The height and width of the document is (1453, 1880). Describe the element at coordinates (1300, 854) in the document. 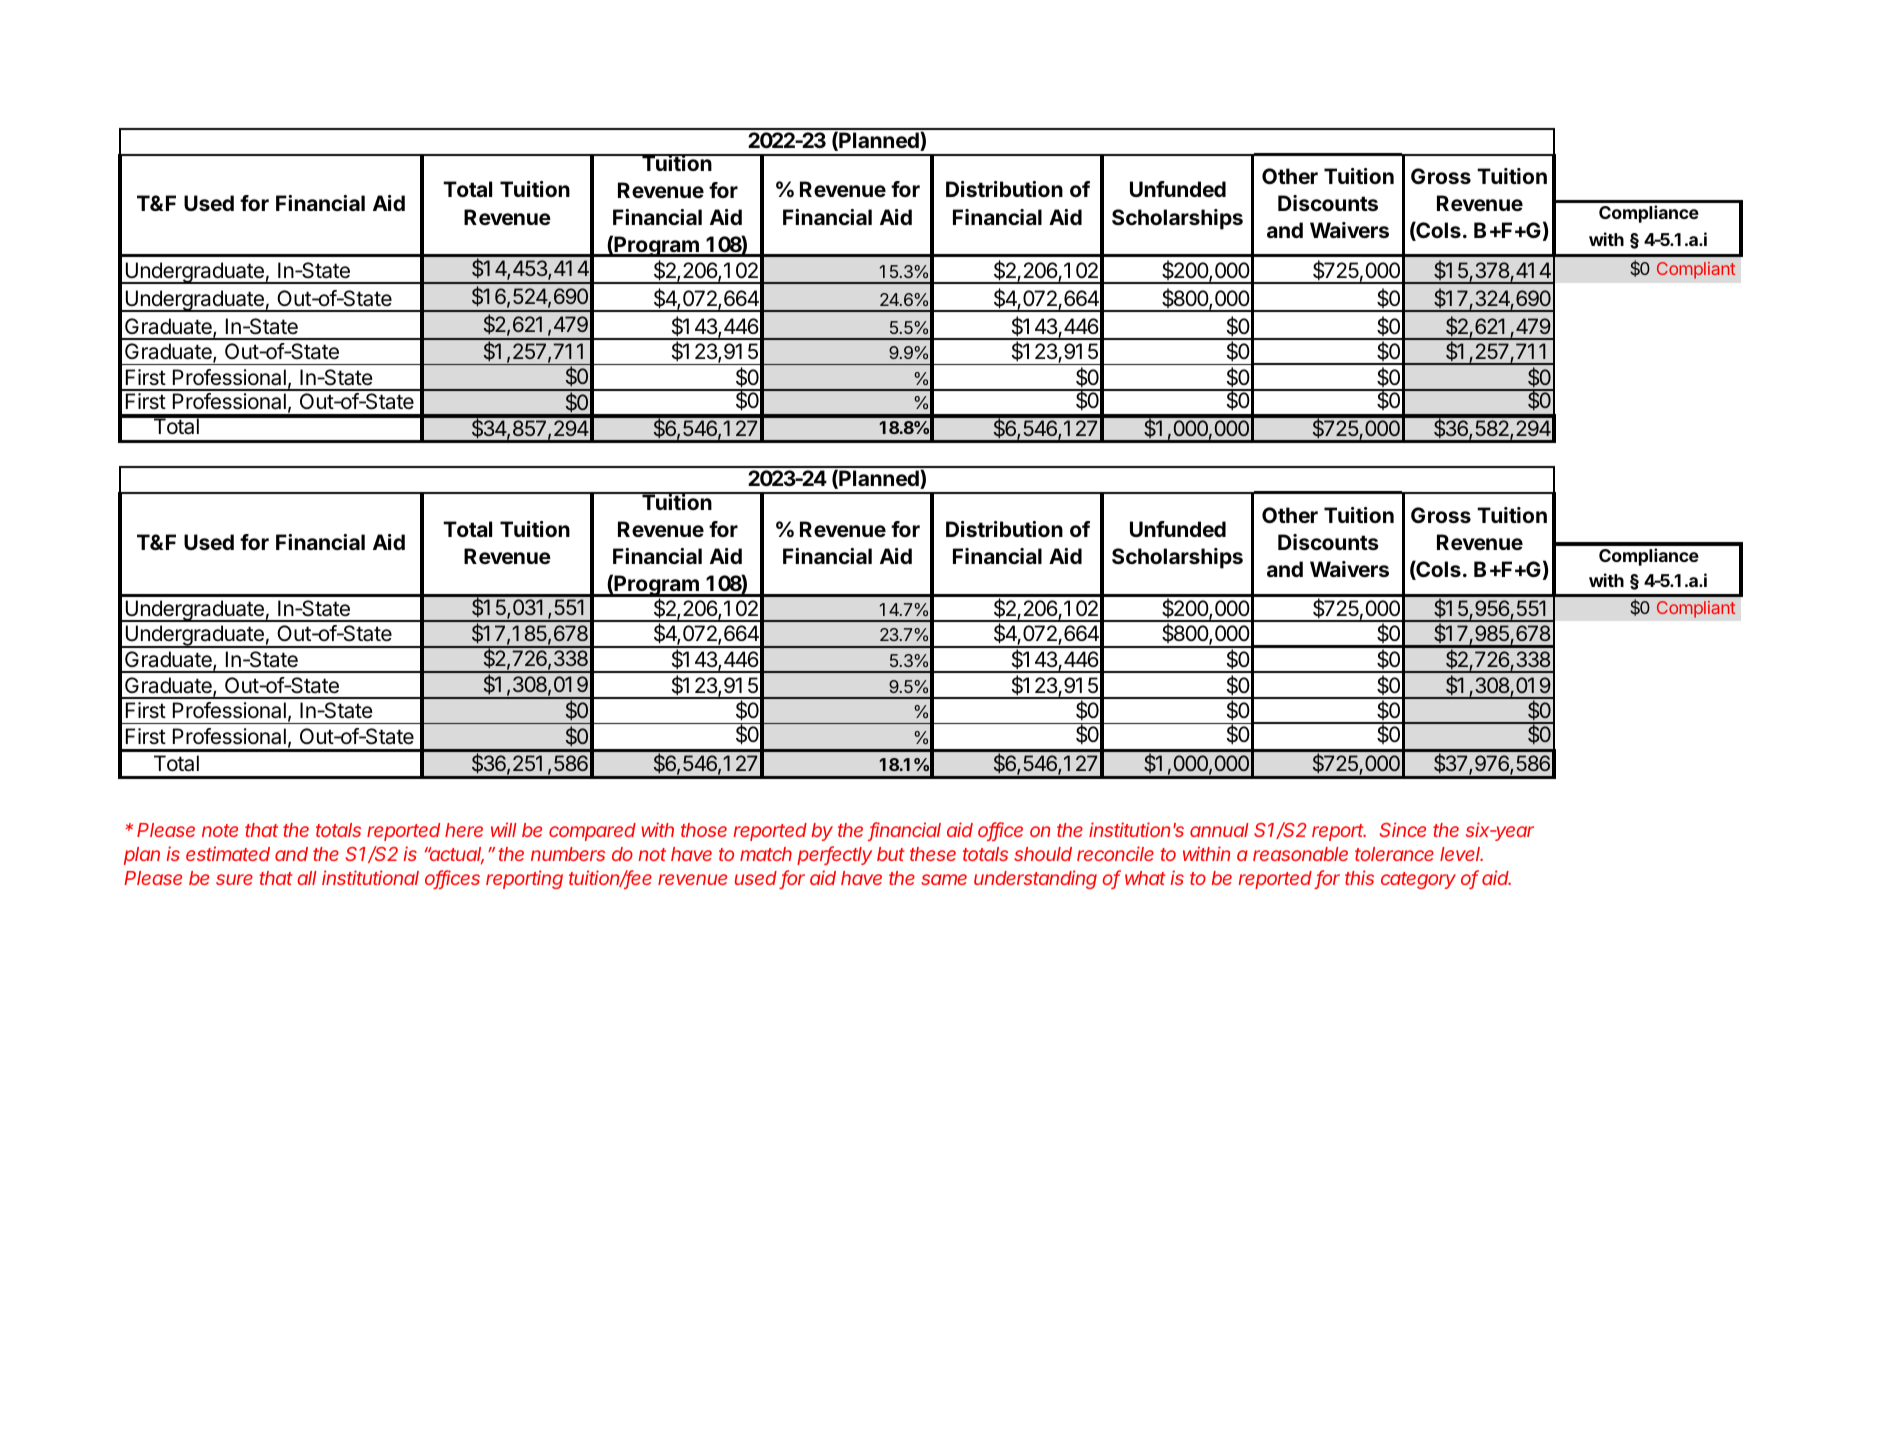

I see `reasonable` at that location.
